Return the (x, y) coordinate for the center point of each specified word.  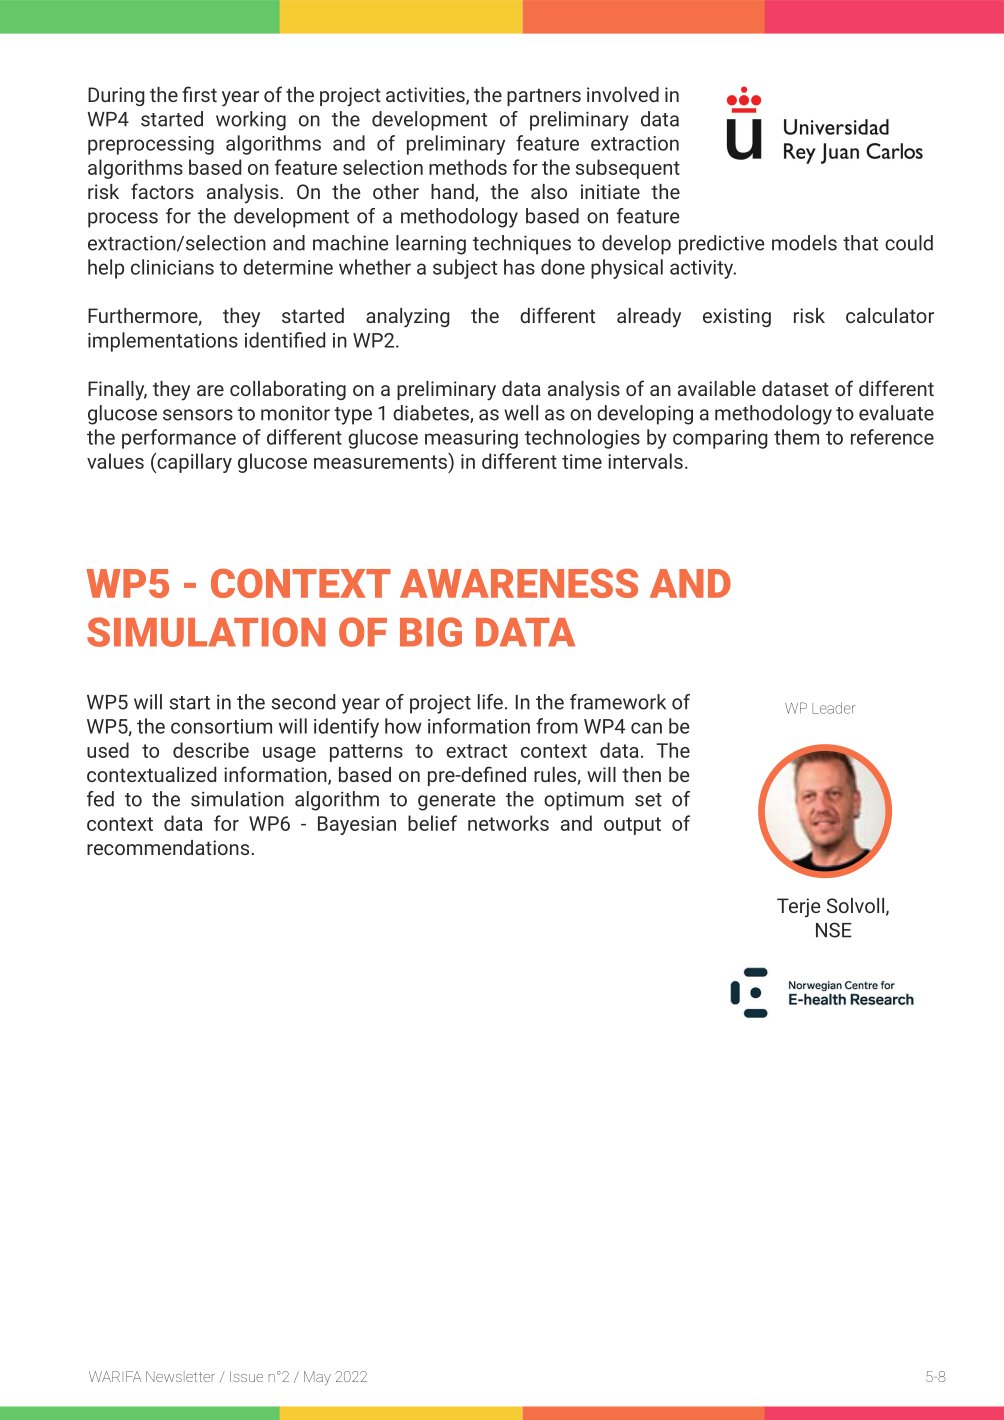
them (796, 437)
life (490, 702)
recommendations (168, 847)
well (521, 413)
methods (468, 167)
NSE (834, 930)
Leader (833, 708)
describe (211, 750)
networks (508, 823)
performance (179, 439)
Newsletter (180, 1376)
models (804, 243)
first (199, 94)
